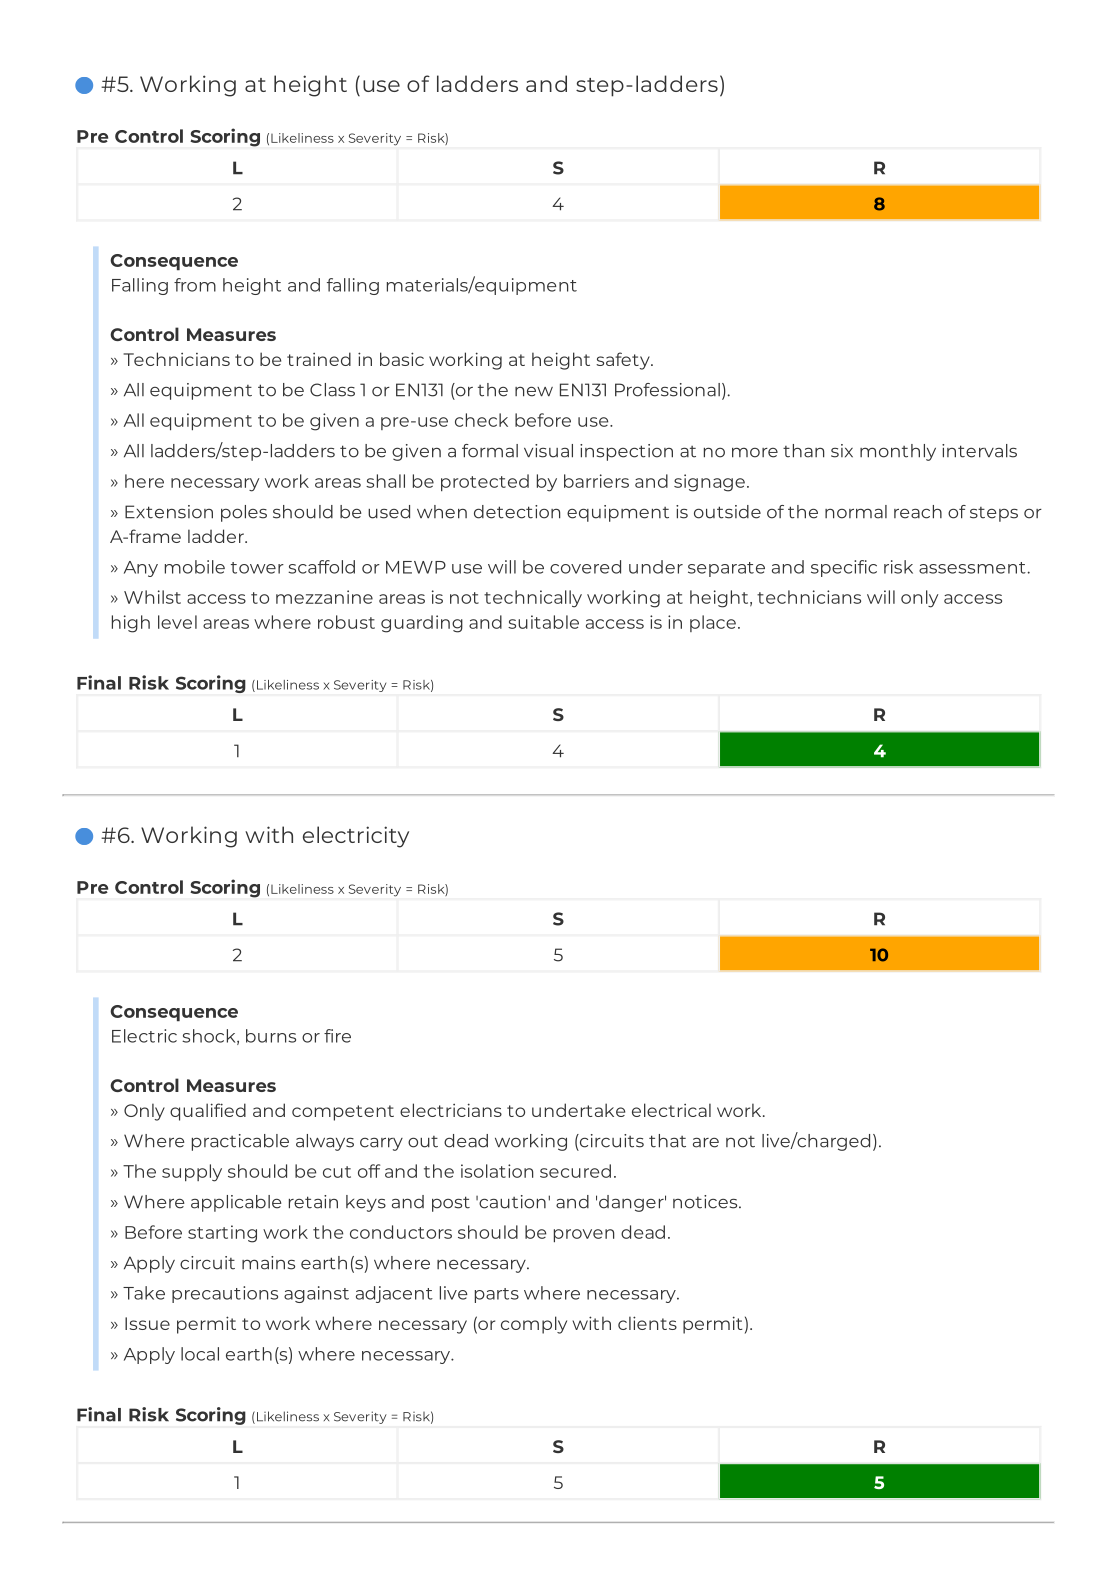  What do you see at coordinates (842, 451) in the page?
I see `six` at bounding box center [842, 451].
